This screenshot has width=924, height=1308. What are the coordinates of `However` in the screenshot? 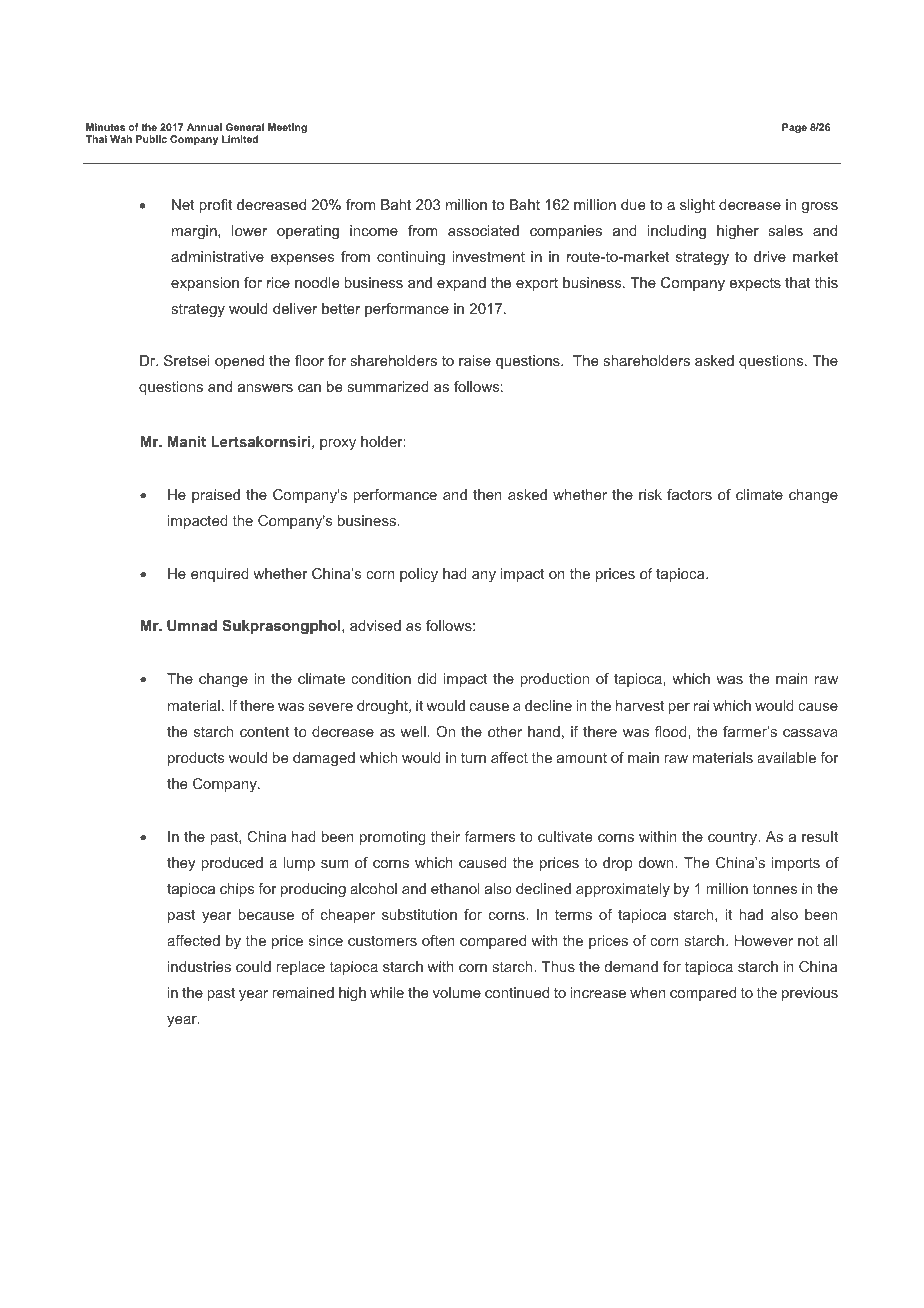 It's located at (764, 940).
